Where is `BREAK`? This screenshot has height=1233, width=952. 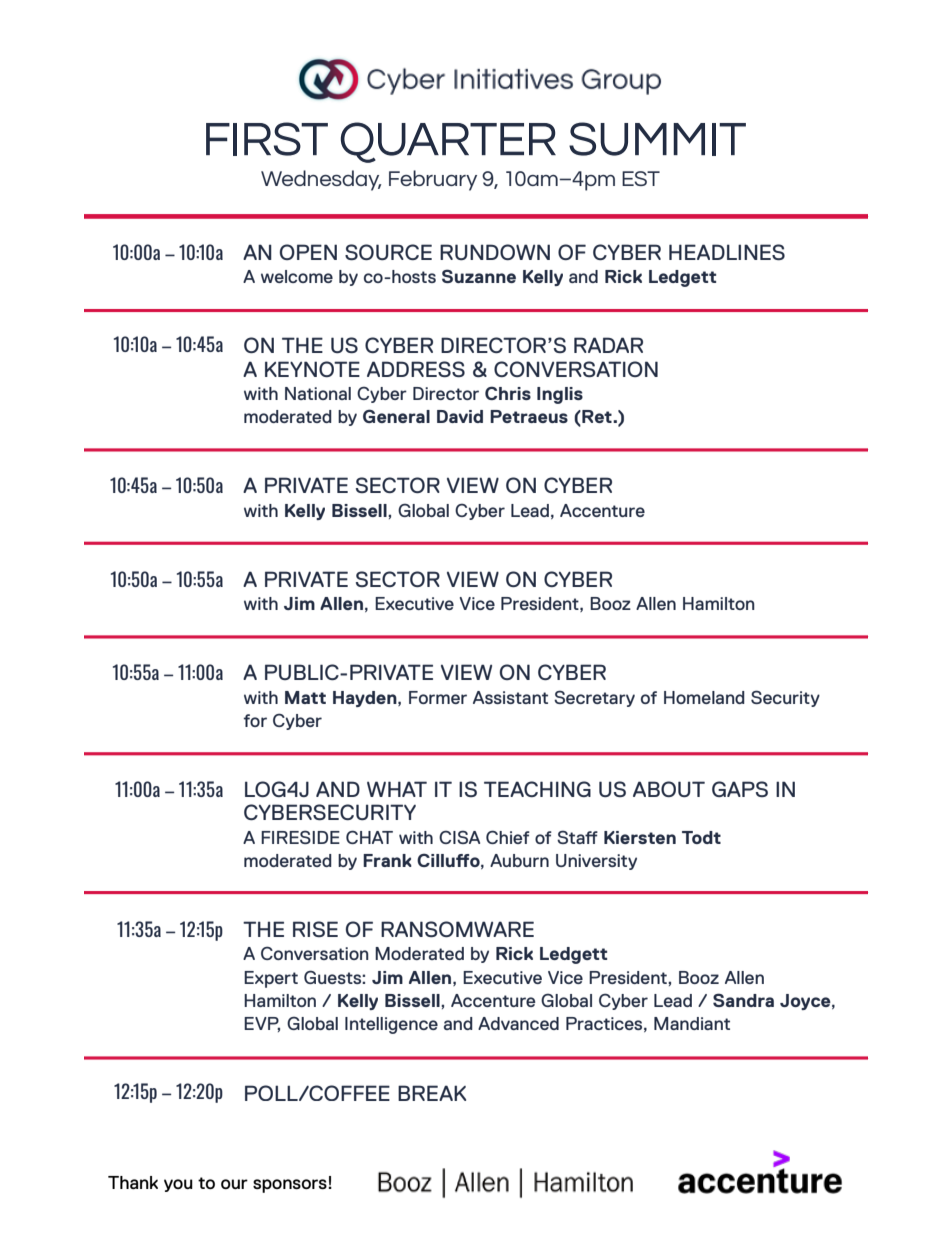
BREAK is located at coordinates (432, 1093).
